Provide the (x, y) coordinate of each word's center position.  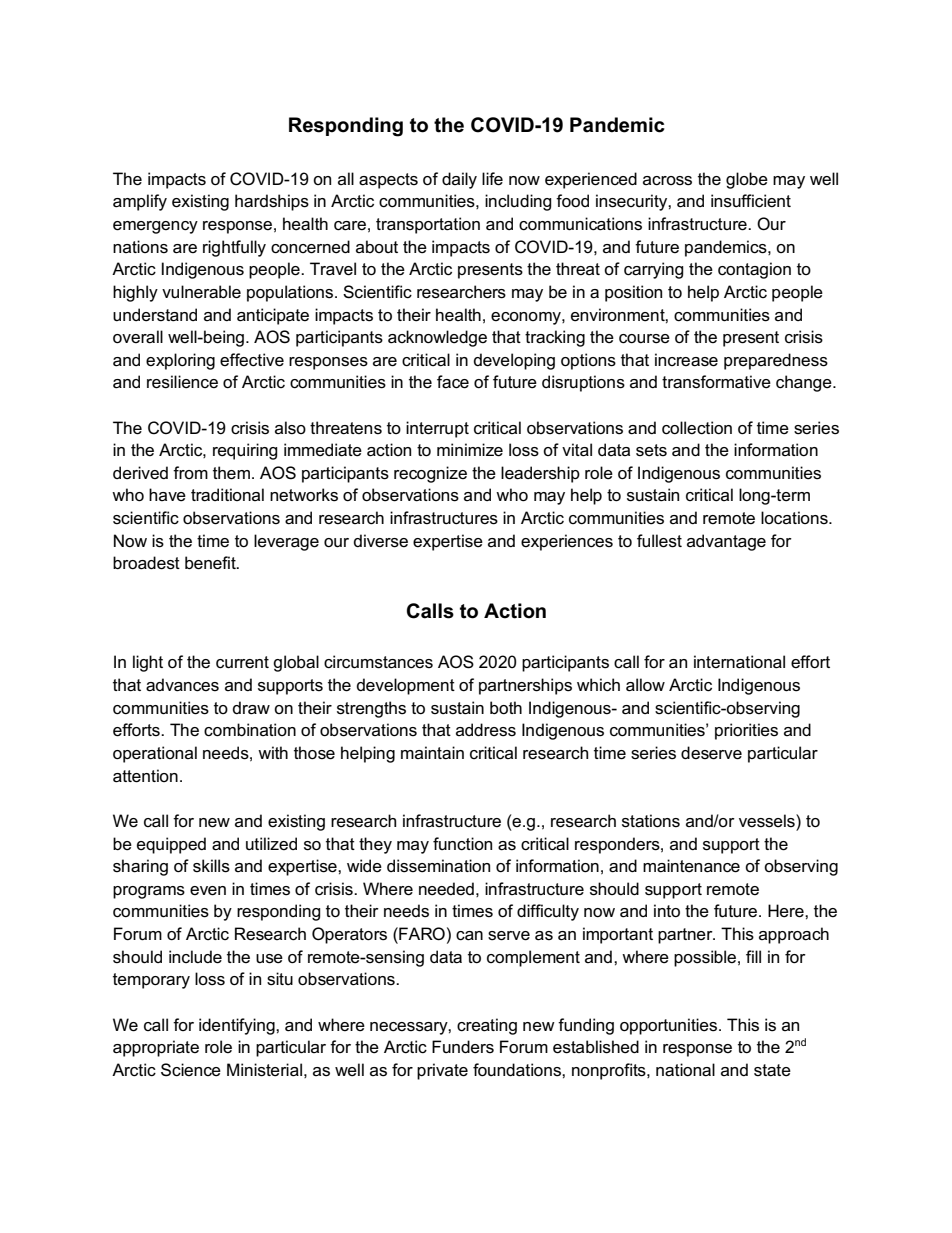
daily (459, 180)
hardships (272, 202)
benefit (211, 563)
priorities (746, 731)
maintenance (691, 866)
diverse (381, 541)
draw (251, 708)
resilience (182, 382)
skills (211, 866)
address (486, 730)
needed (446, 889)
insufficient (751, 201)
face (453, 382)
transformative (716, 382)
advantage (726, 542)
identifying (238, 1026)
